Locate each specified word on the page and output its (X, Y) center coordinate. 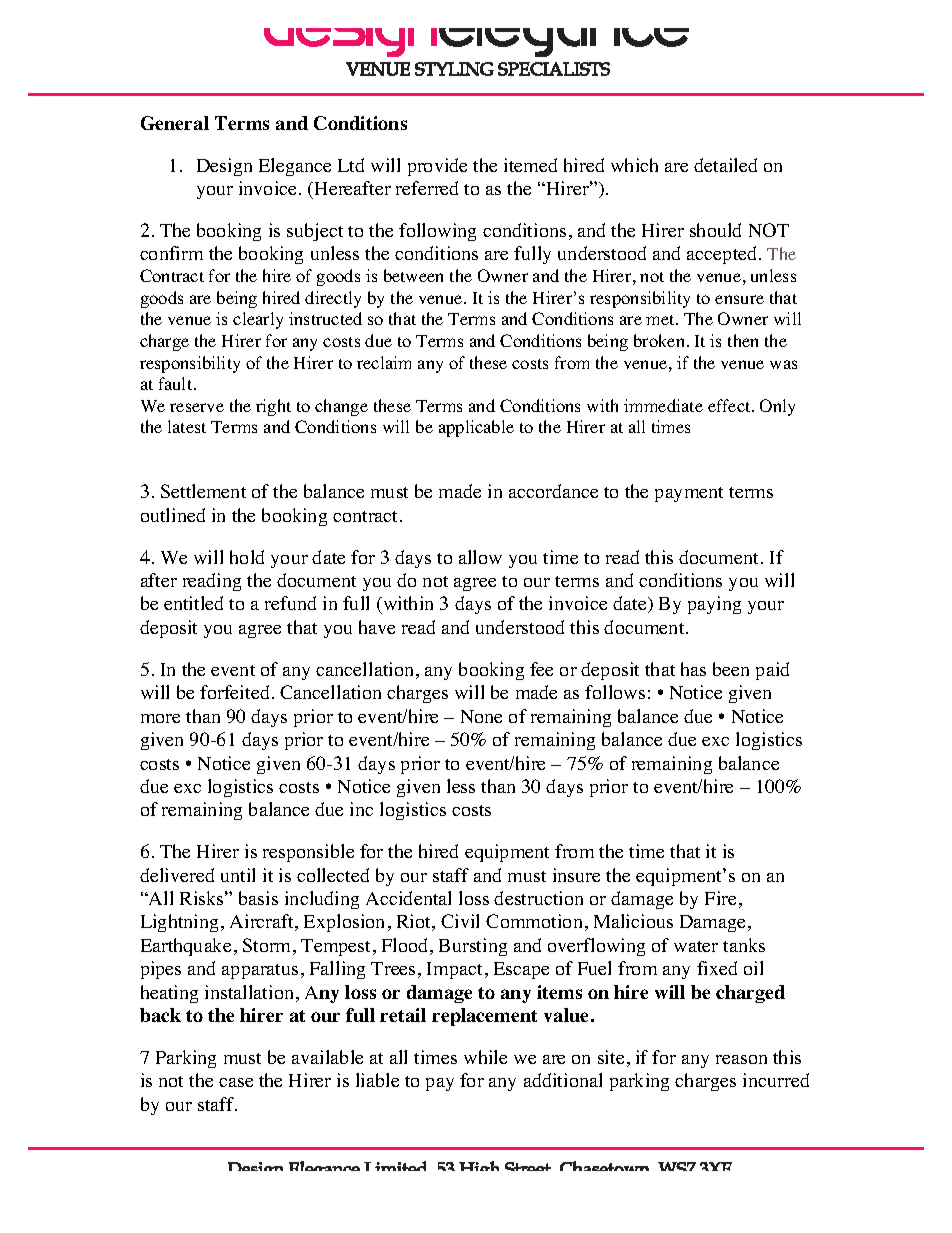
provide (437, 167)
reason (741, 1059)
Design (224, 167)
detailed (725, 165)
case (236, 1082)
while (485, 1057)
